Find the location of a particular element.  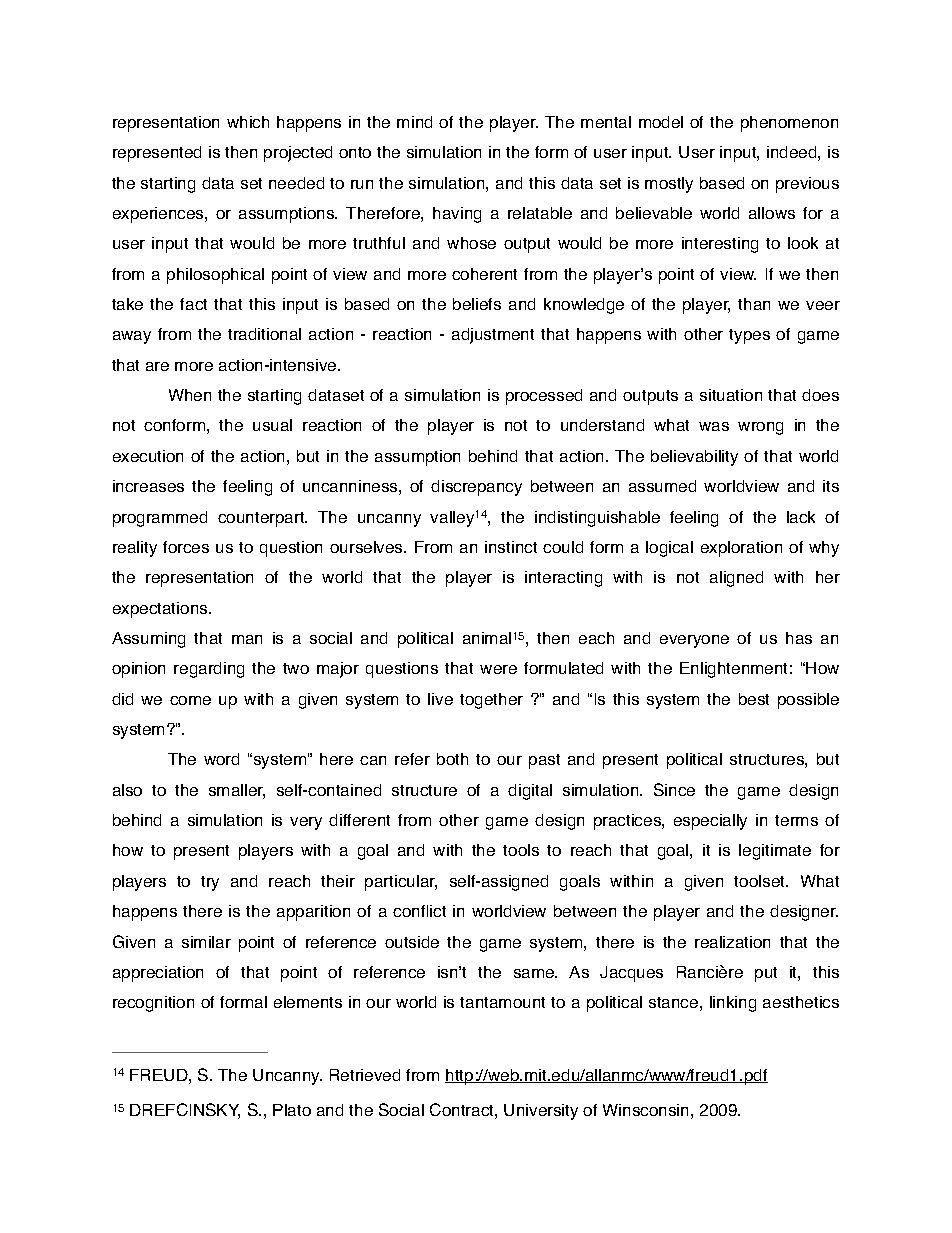

types is located at coordinates (749, 336).
